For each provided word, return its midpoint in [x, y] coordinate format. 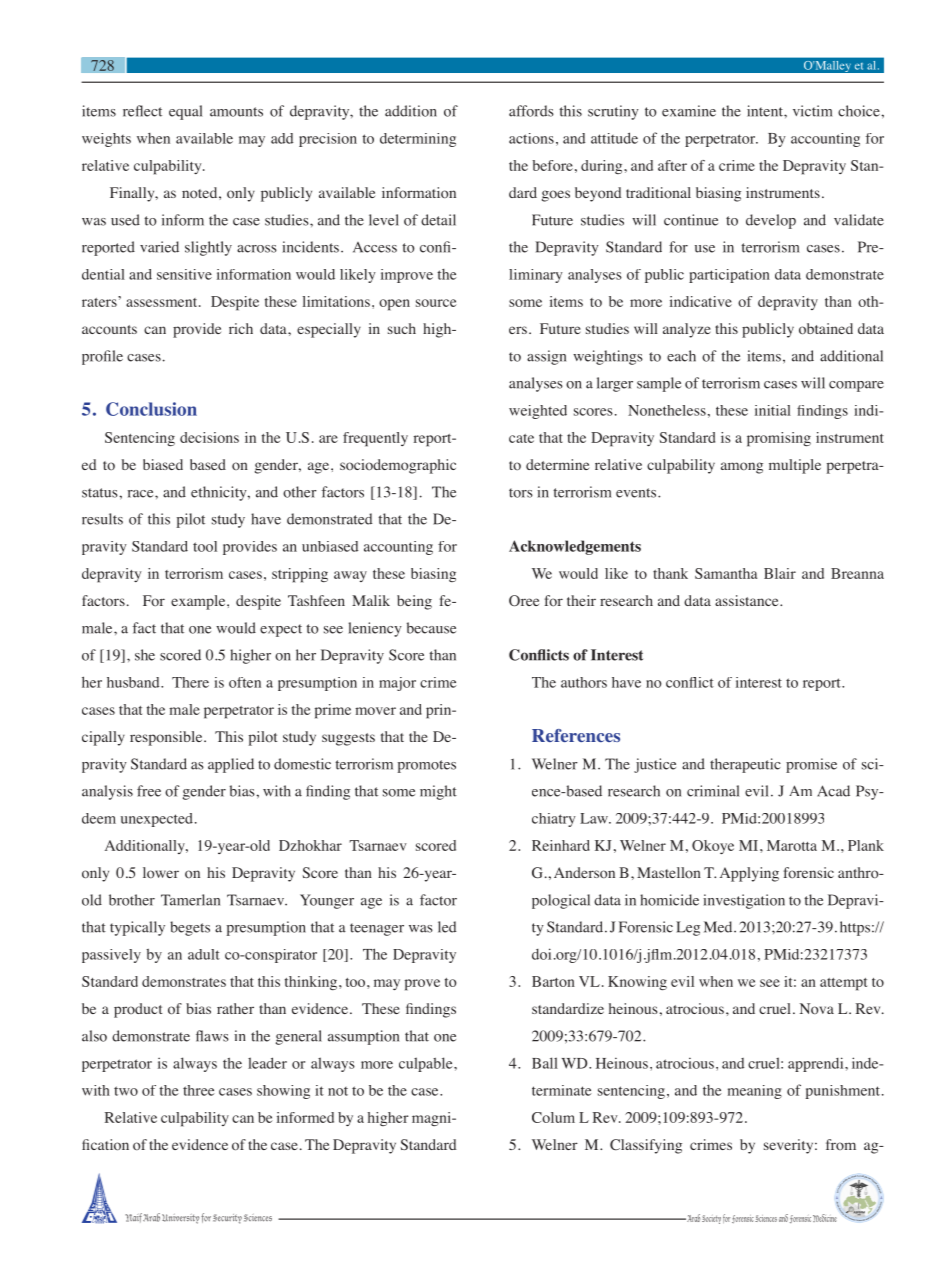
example [199, 602]
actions [531, 138]
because [431, 628]
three [199, 1090]
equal [185, 112]
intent [766, 111]
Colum [553, 1117]
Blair [780, 573]
